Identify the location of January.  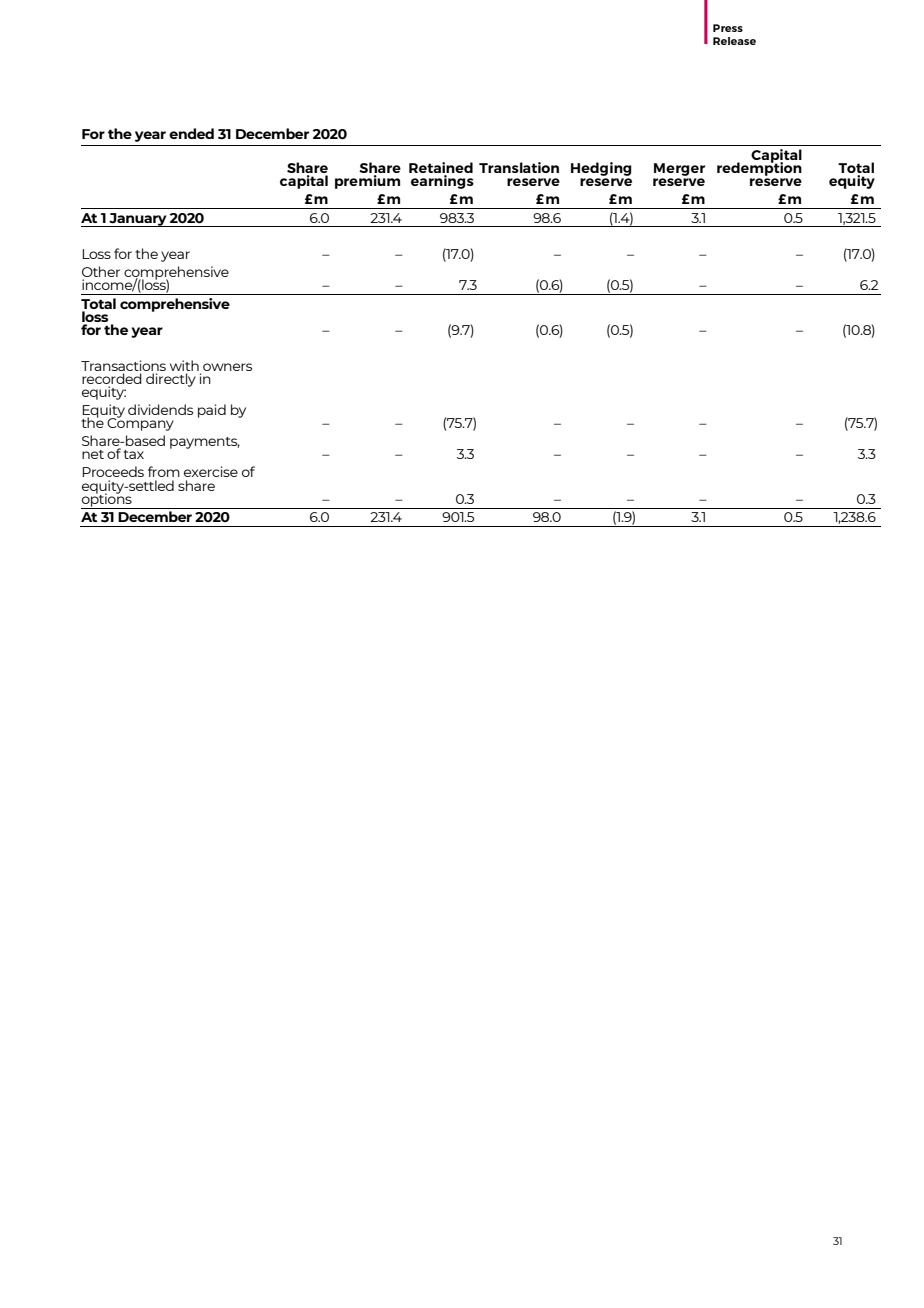
(138, 220).
